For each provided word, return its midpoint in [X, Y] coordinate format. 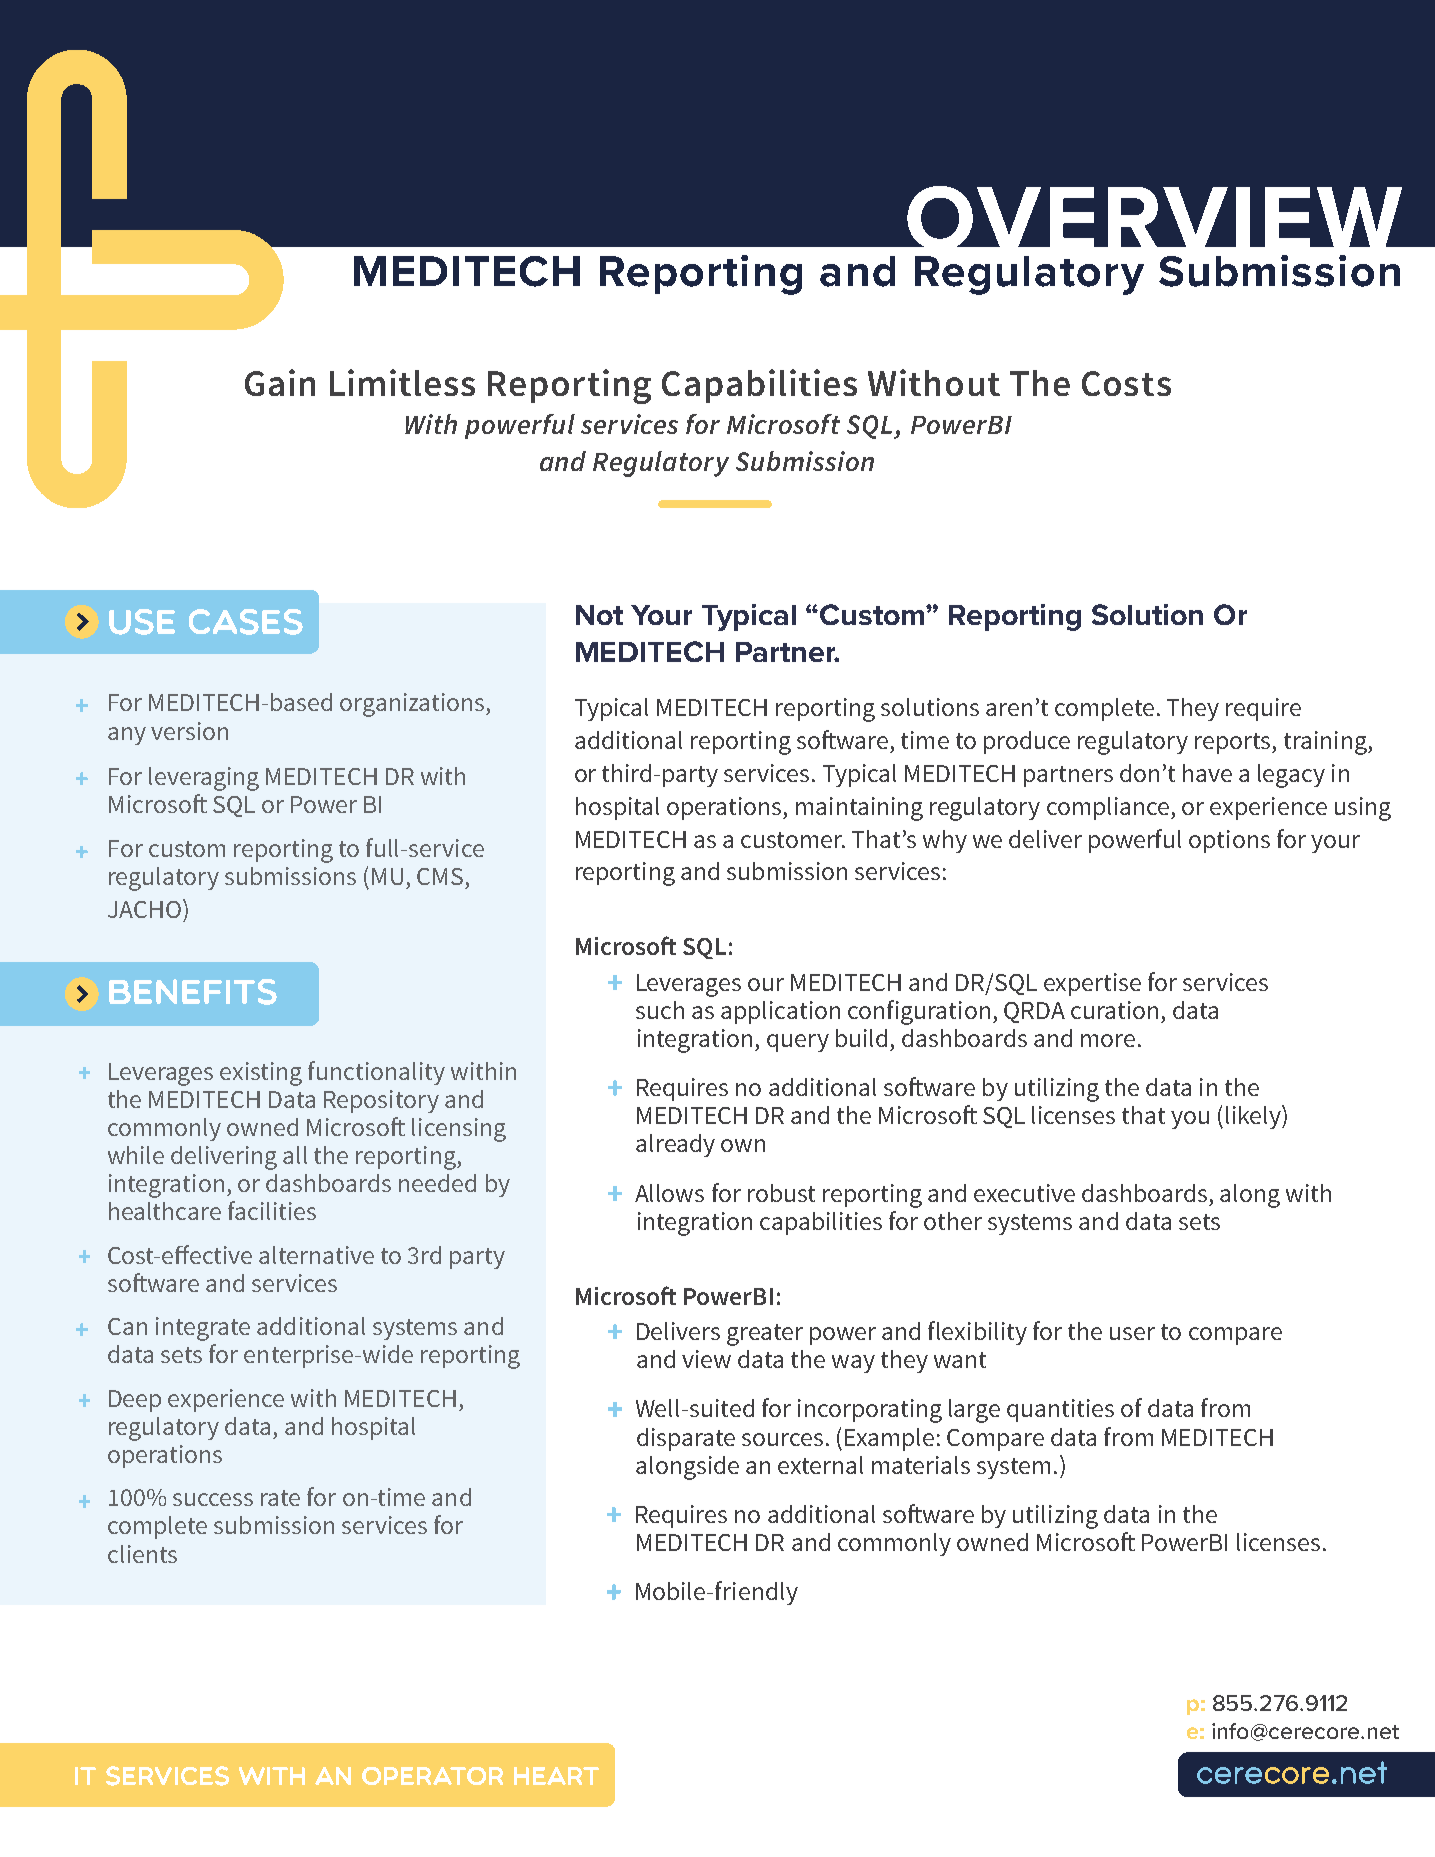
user [1132, 1333]
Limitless [402, 382]
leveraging [204, 779]
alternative [316, 1255]
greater [765, 1335]
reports [1234, 743]
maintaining [859, 809]
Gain [280, 382]
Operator [432, 1776]
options [1229, 841]
